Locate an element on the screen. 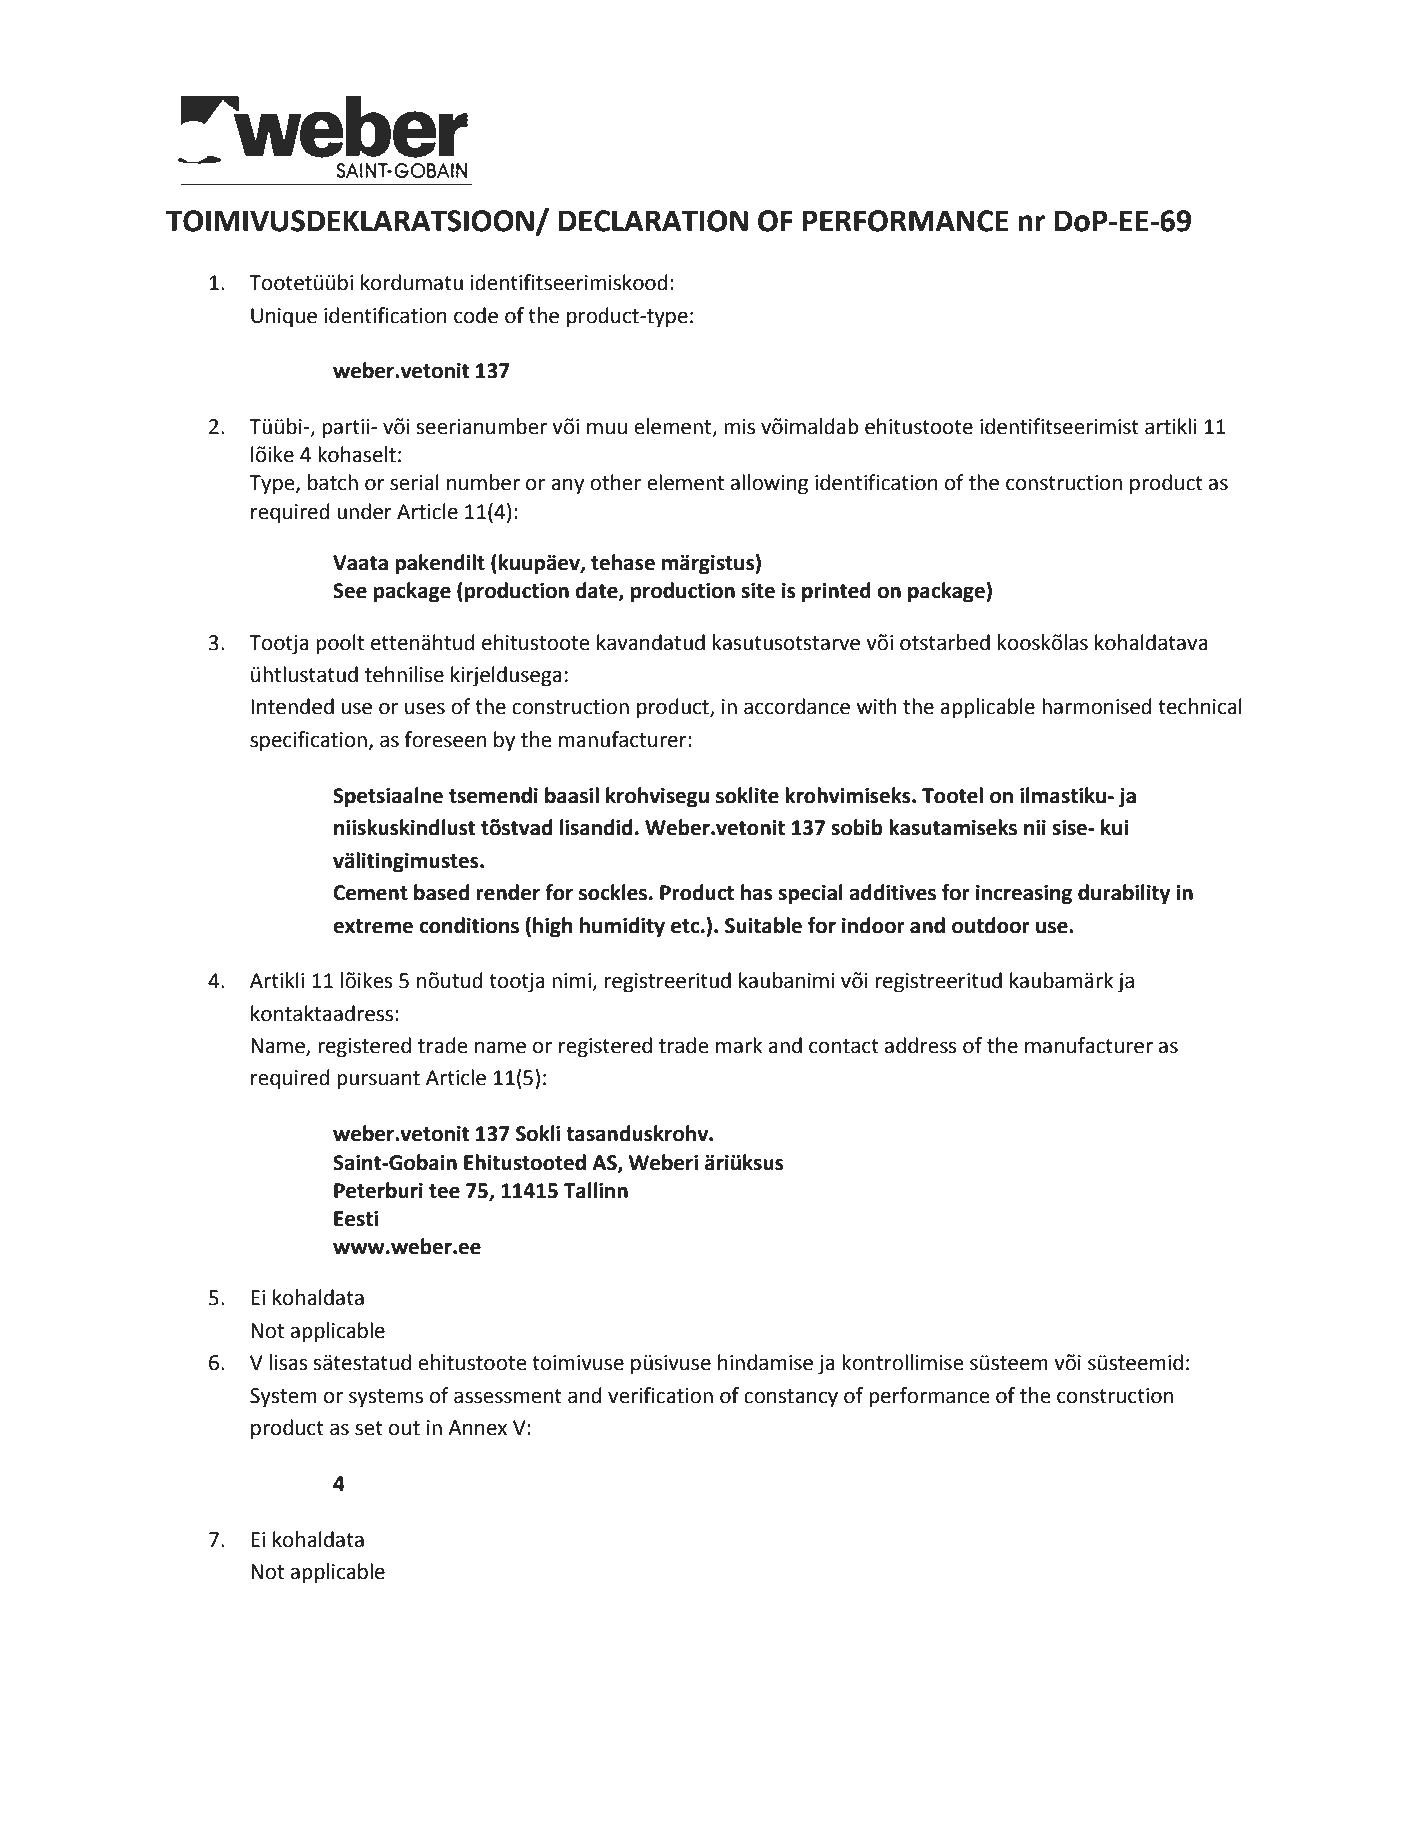 The width and height of the screenshot is (1416, 1832). printed is located at coordinates (836, 592).
